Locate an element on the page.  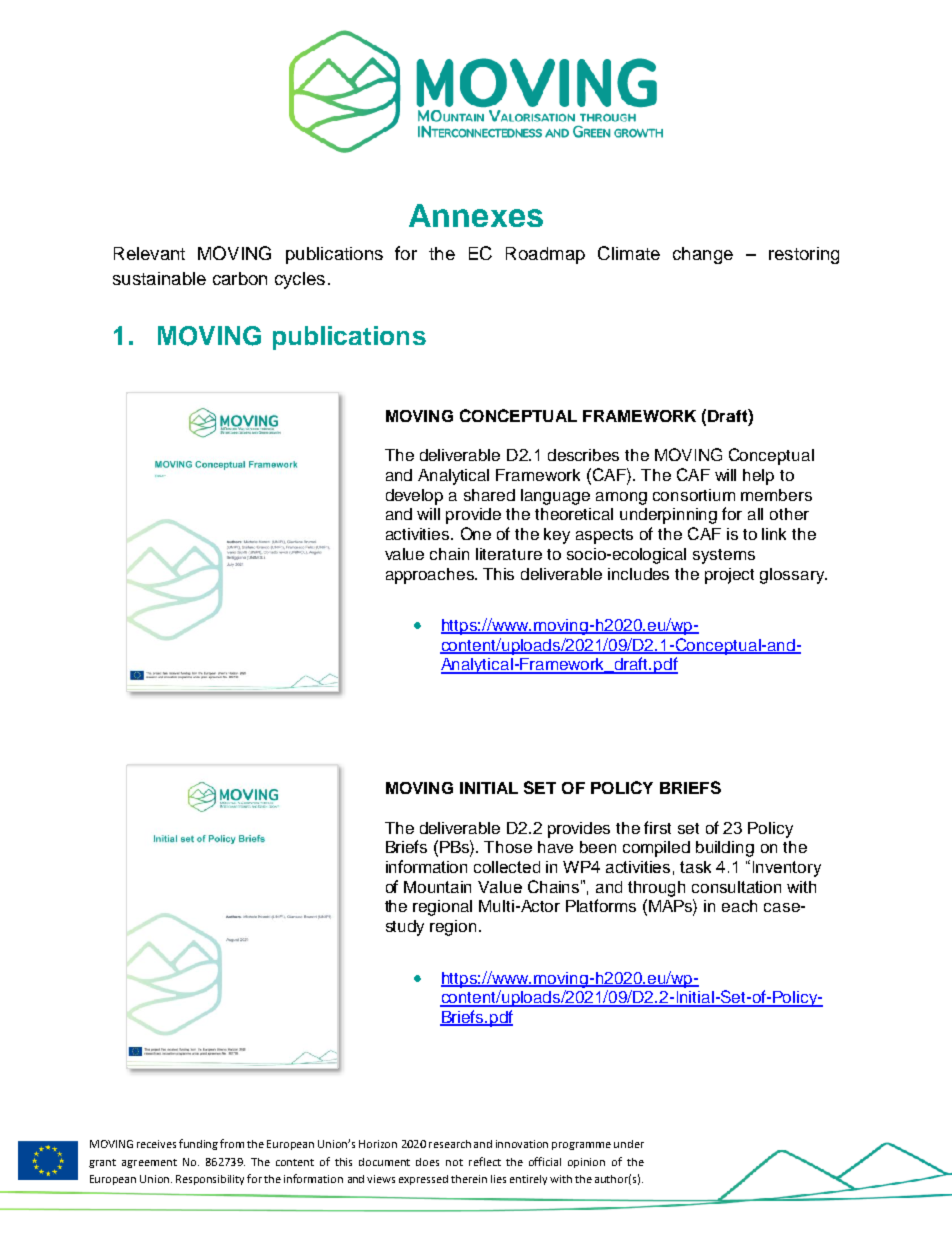
Annexes is located at coordinates (476, 215).
